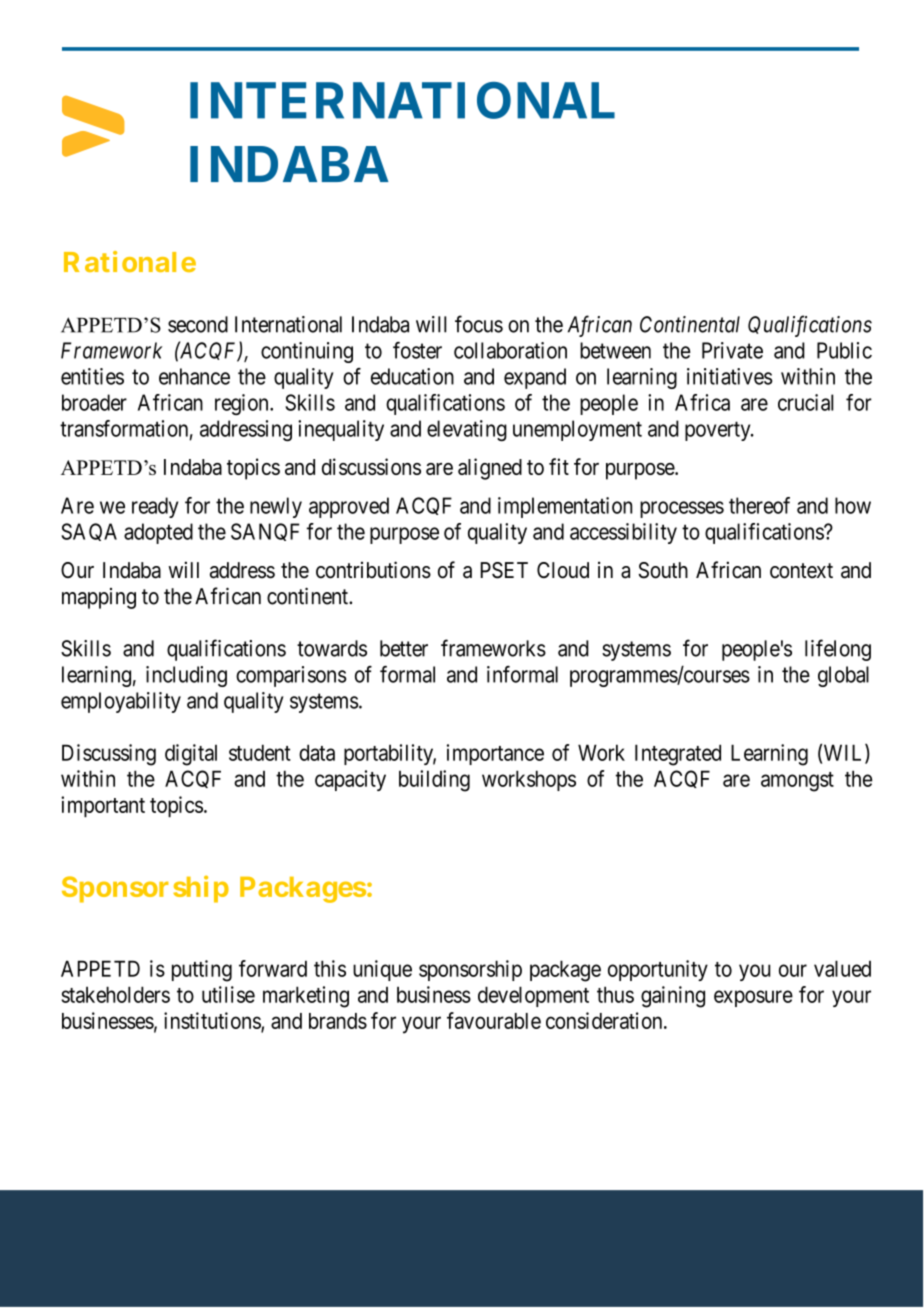 This document has height=1308, width=924. I want to click on utilise, so click(228, 994).
